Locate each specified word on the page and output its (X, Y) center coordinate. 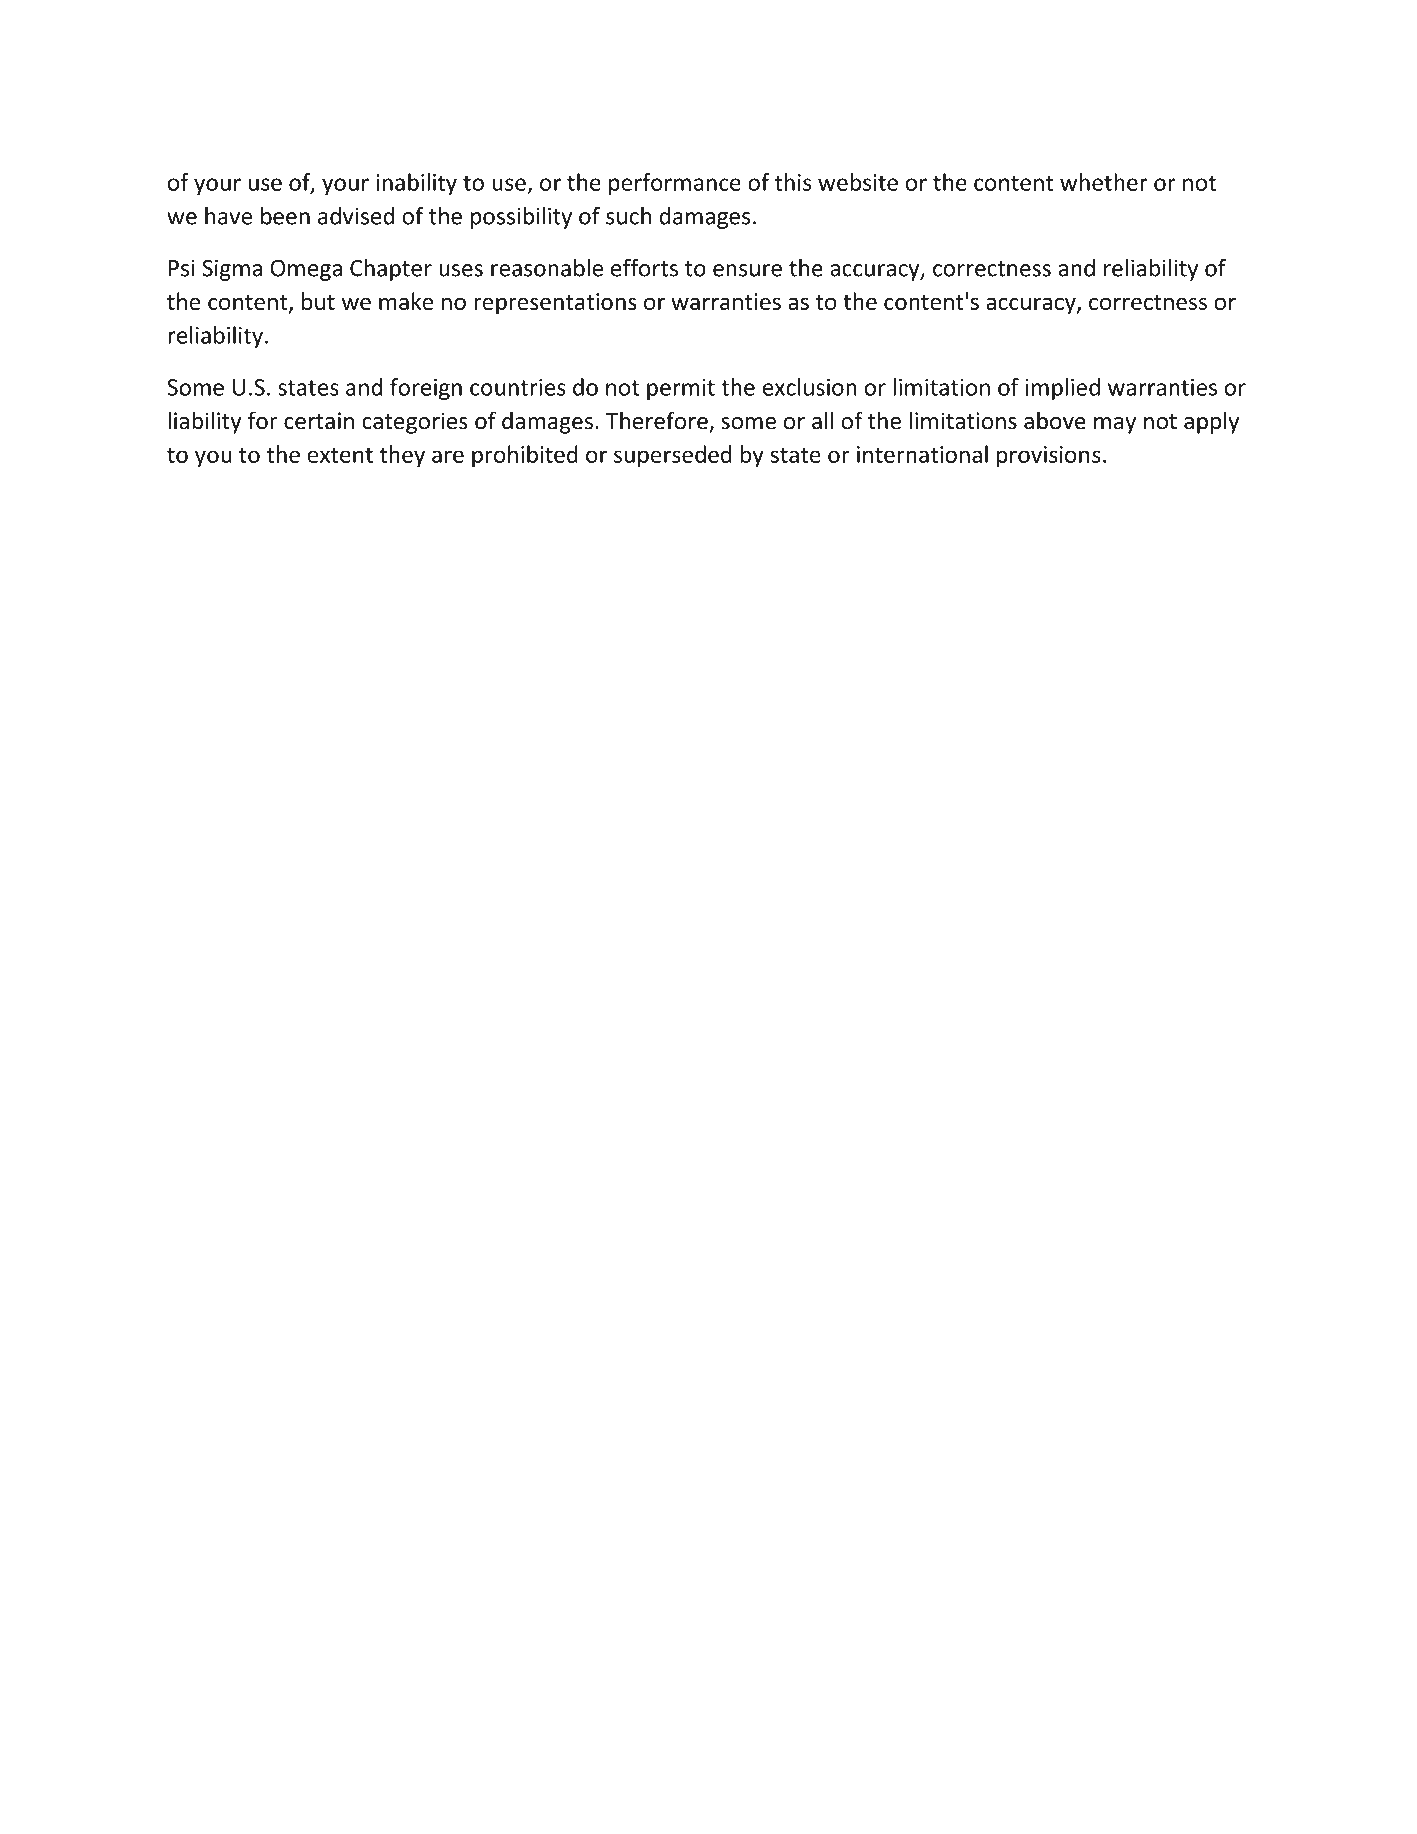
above (1055, 420)
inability (416, 184)
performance (675, 184)
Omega (306, 270)
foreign (426, 389)
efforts (644, 267)
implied (1062, 389)
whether (1104, 182)
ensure (747, 270)
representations (555, 304)
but (318, 301)
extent (340, 455)
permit (681, 389)
